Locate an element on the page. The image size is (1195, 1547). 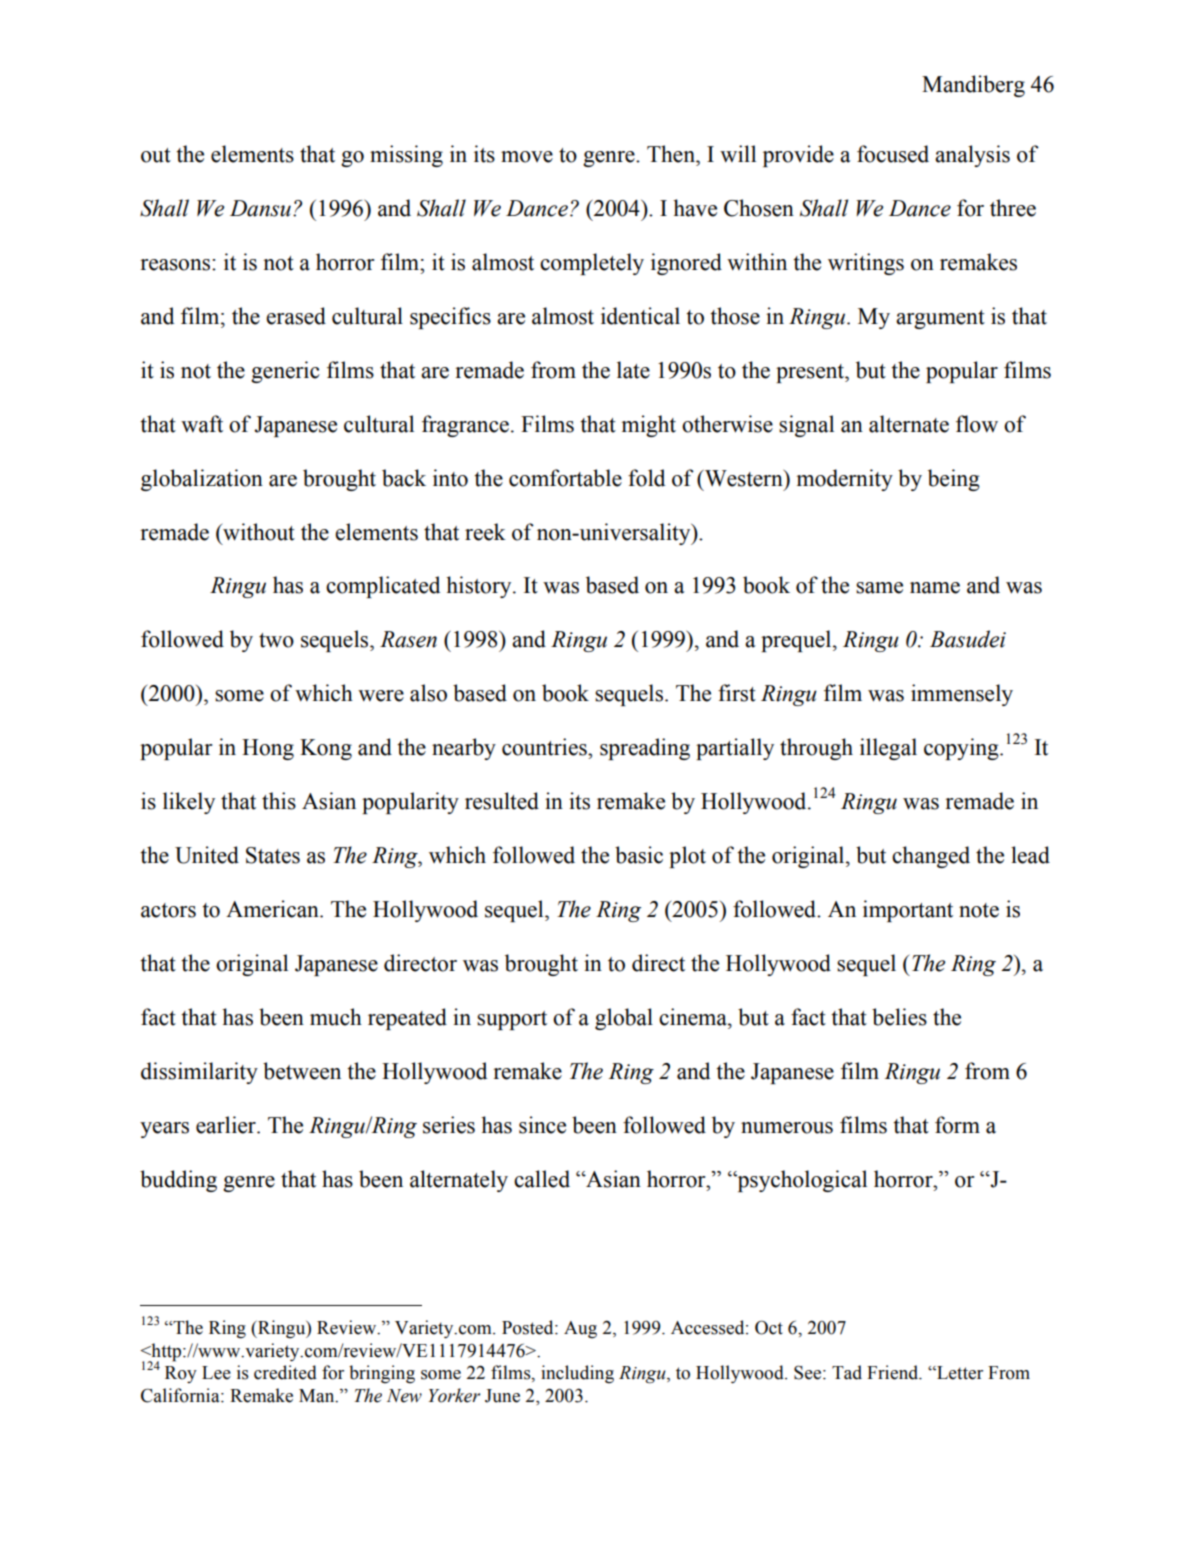
focused is located at coordinates (893, 154).
